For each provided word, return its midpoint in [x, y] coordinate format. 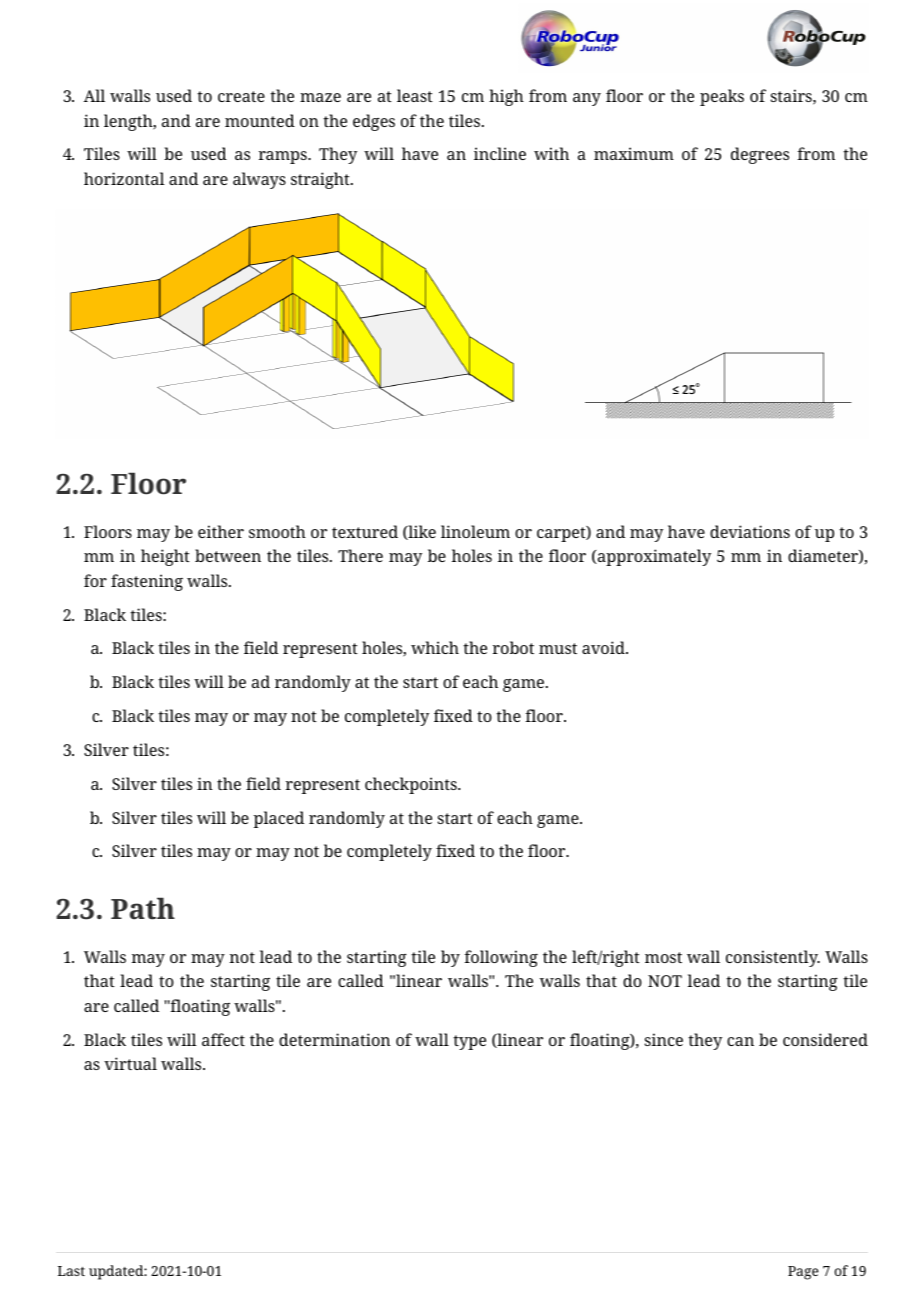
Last [71, 1271]
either [221, 531]
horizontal [124, 178]
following [501, 958]
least [415, 95]
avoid [604, 647]
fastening [147, 582]
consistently [773, 958]
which [435, 647]
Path [143, 908]
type [469, 1042]
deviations [750, 531]
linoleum [475, 531]
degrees [760, 155]
